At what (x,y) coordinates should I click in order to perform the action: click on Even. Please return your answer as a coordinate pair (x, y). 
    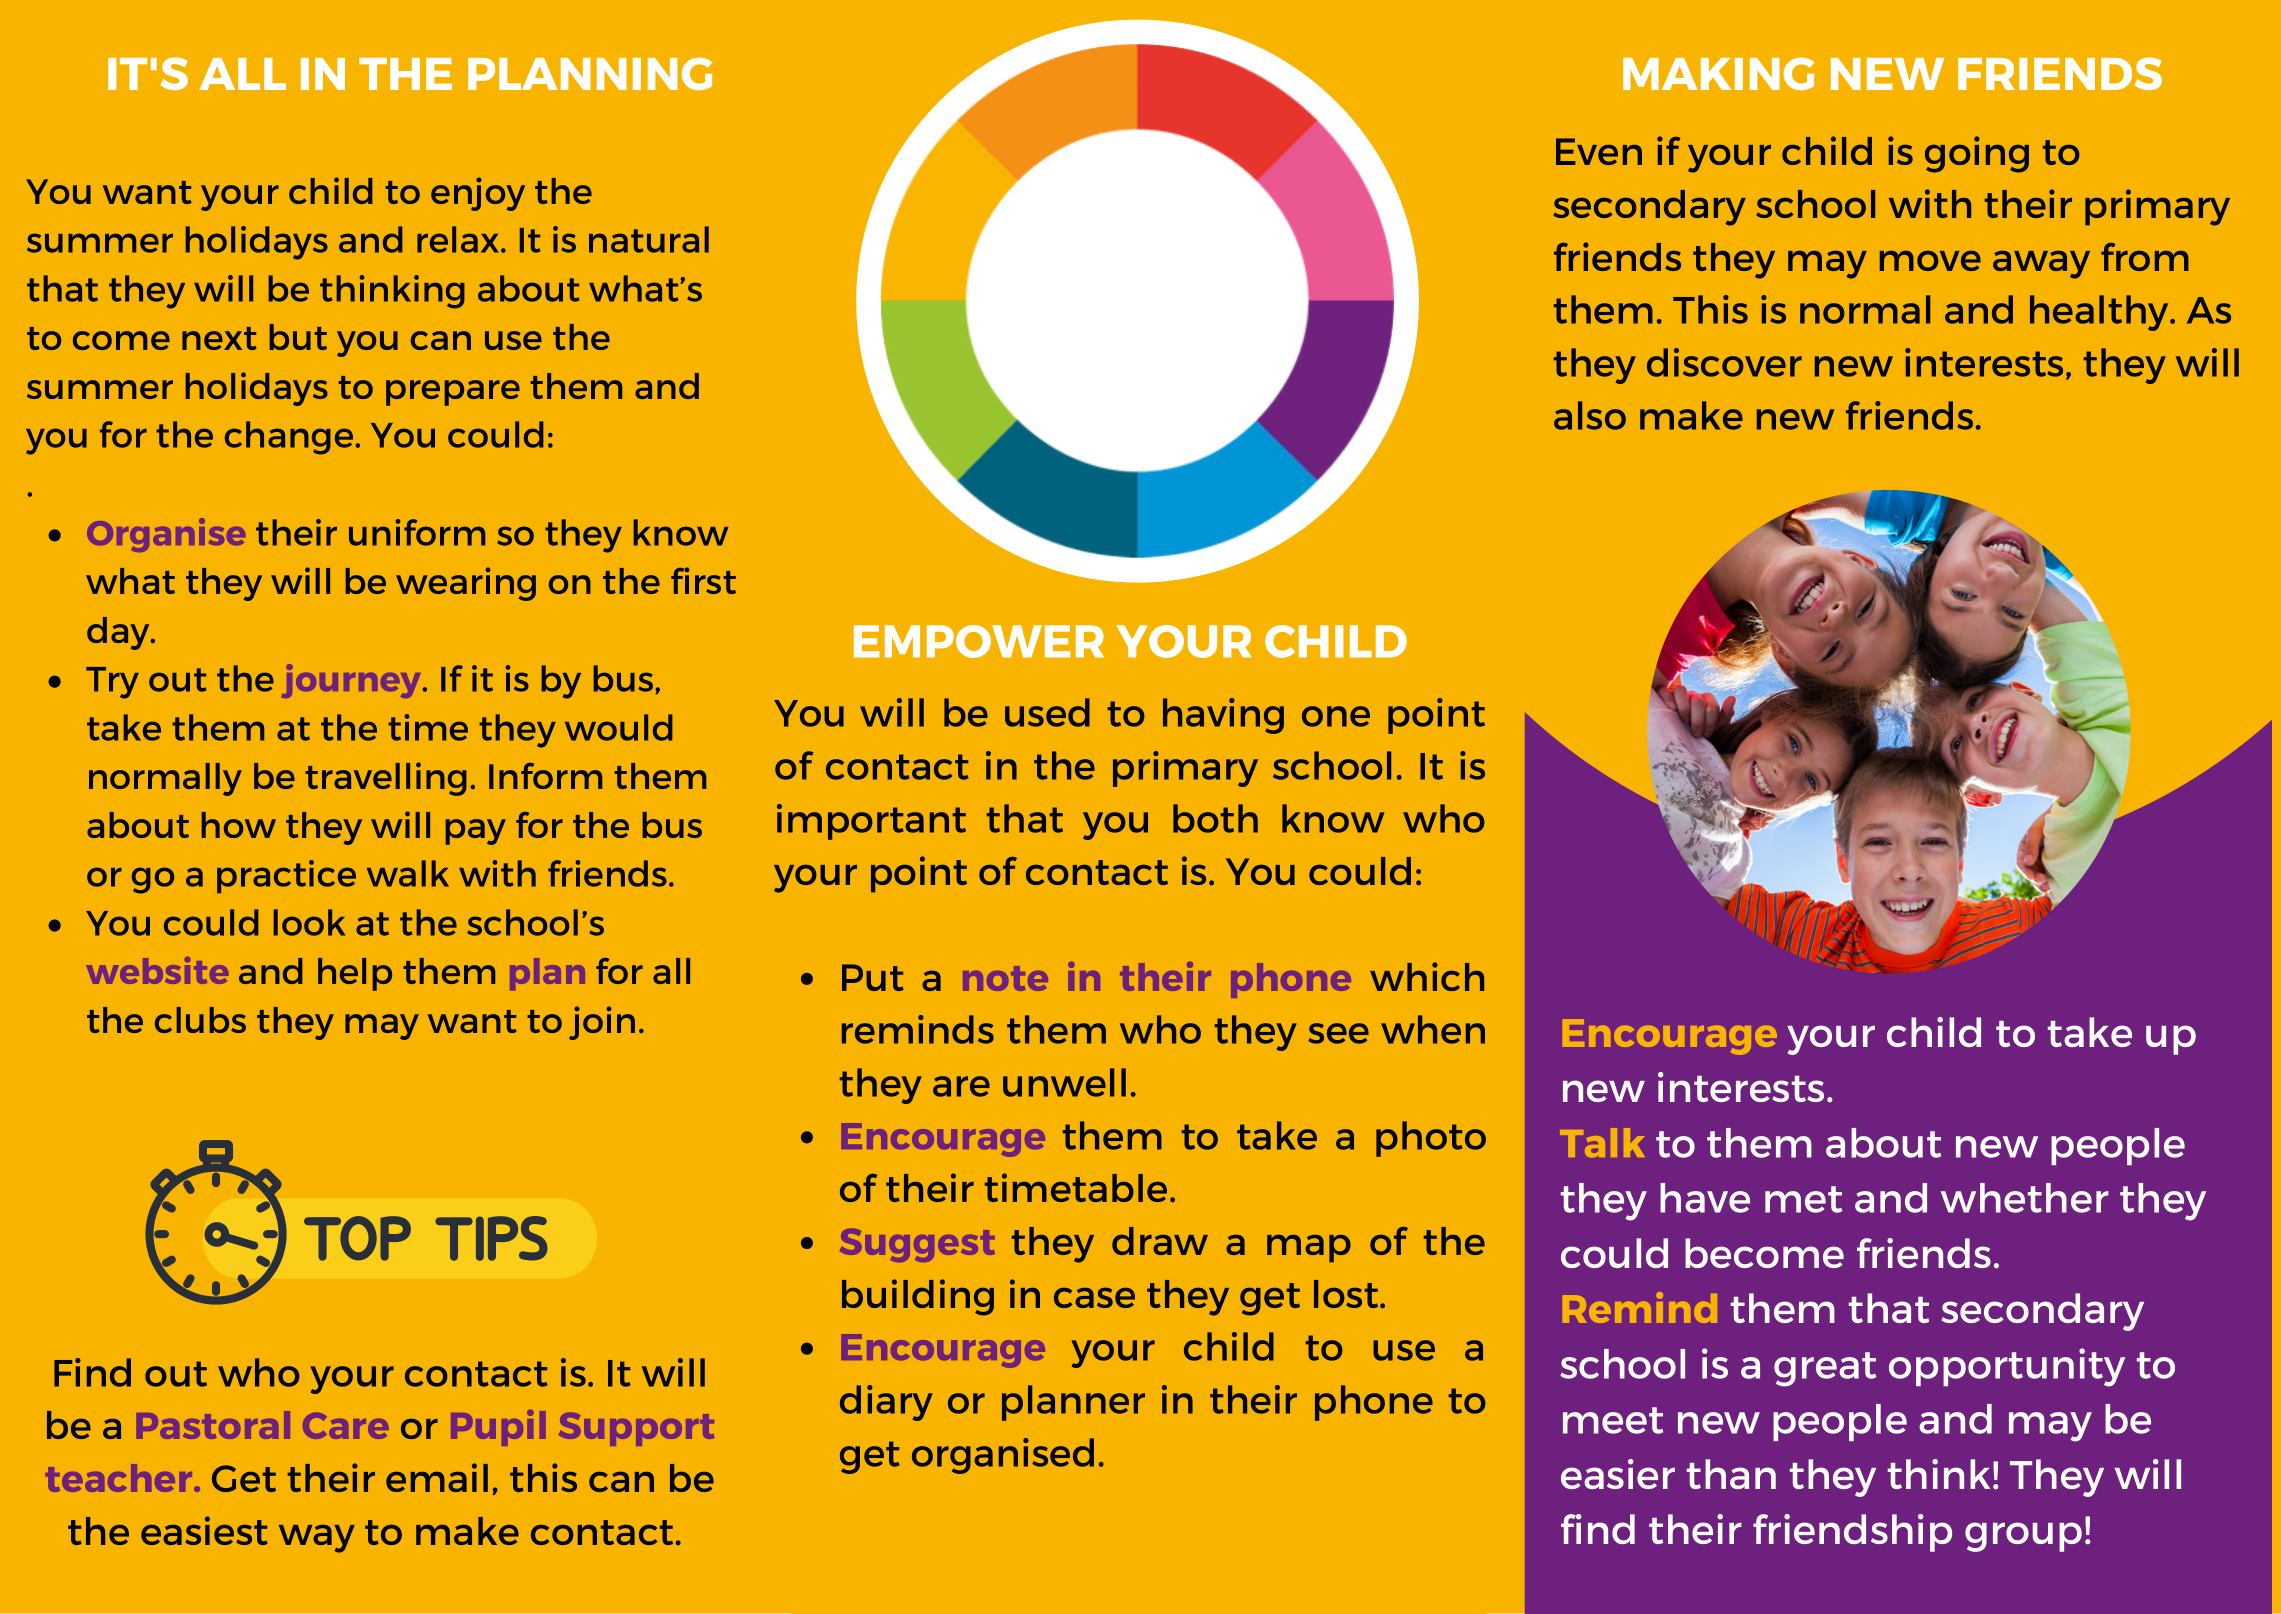
    Looking at the image, I should click on (1599, 151).
